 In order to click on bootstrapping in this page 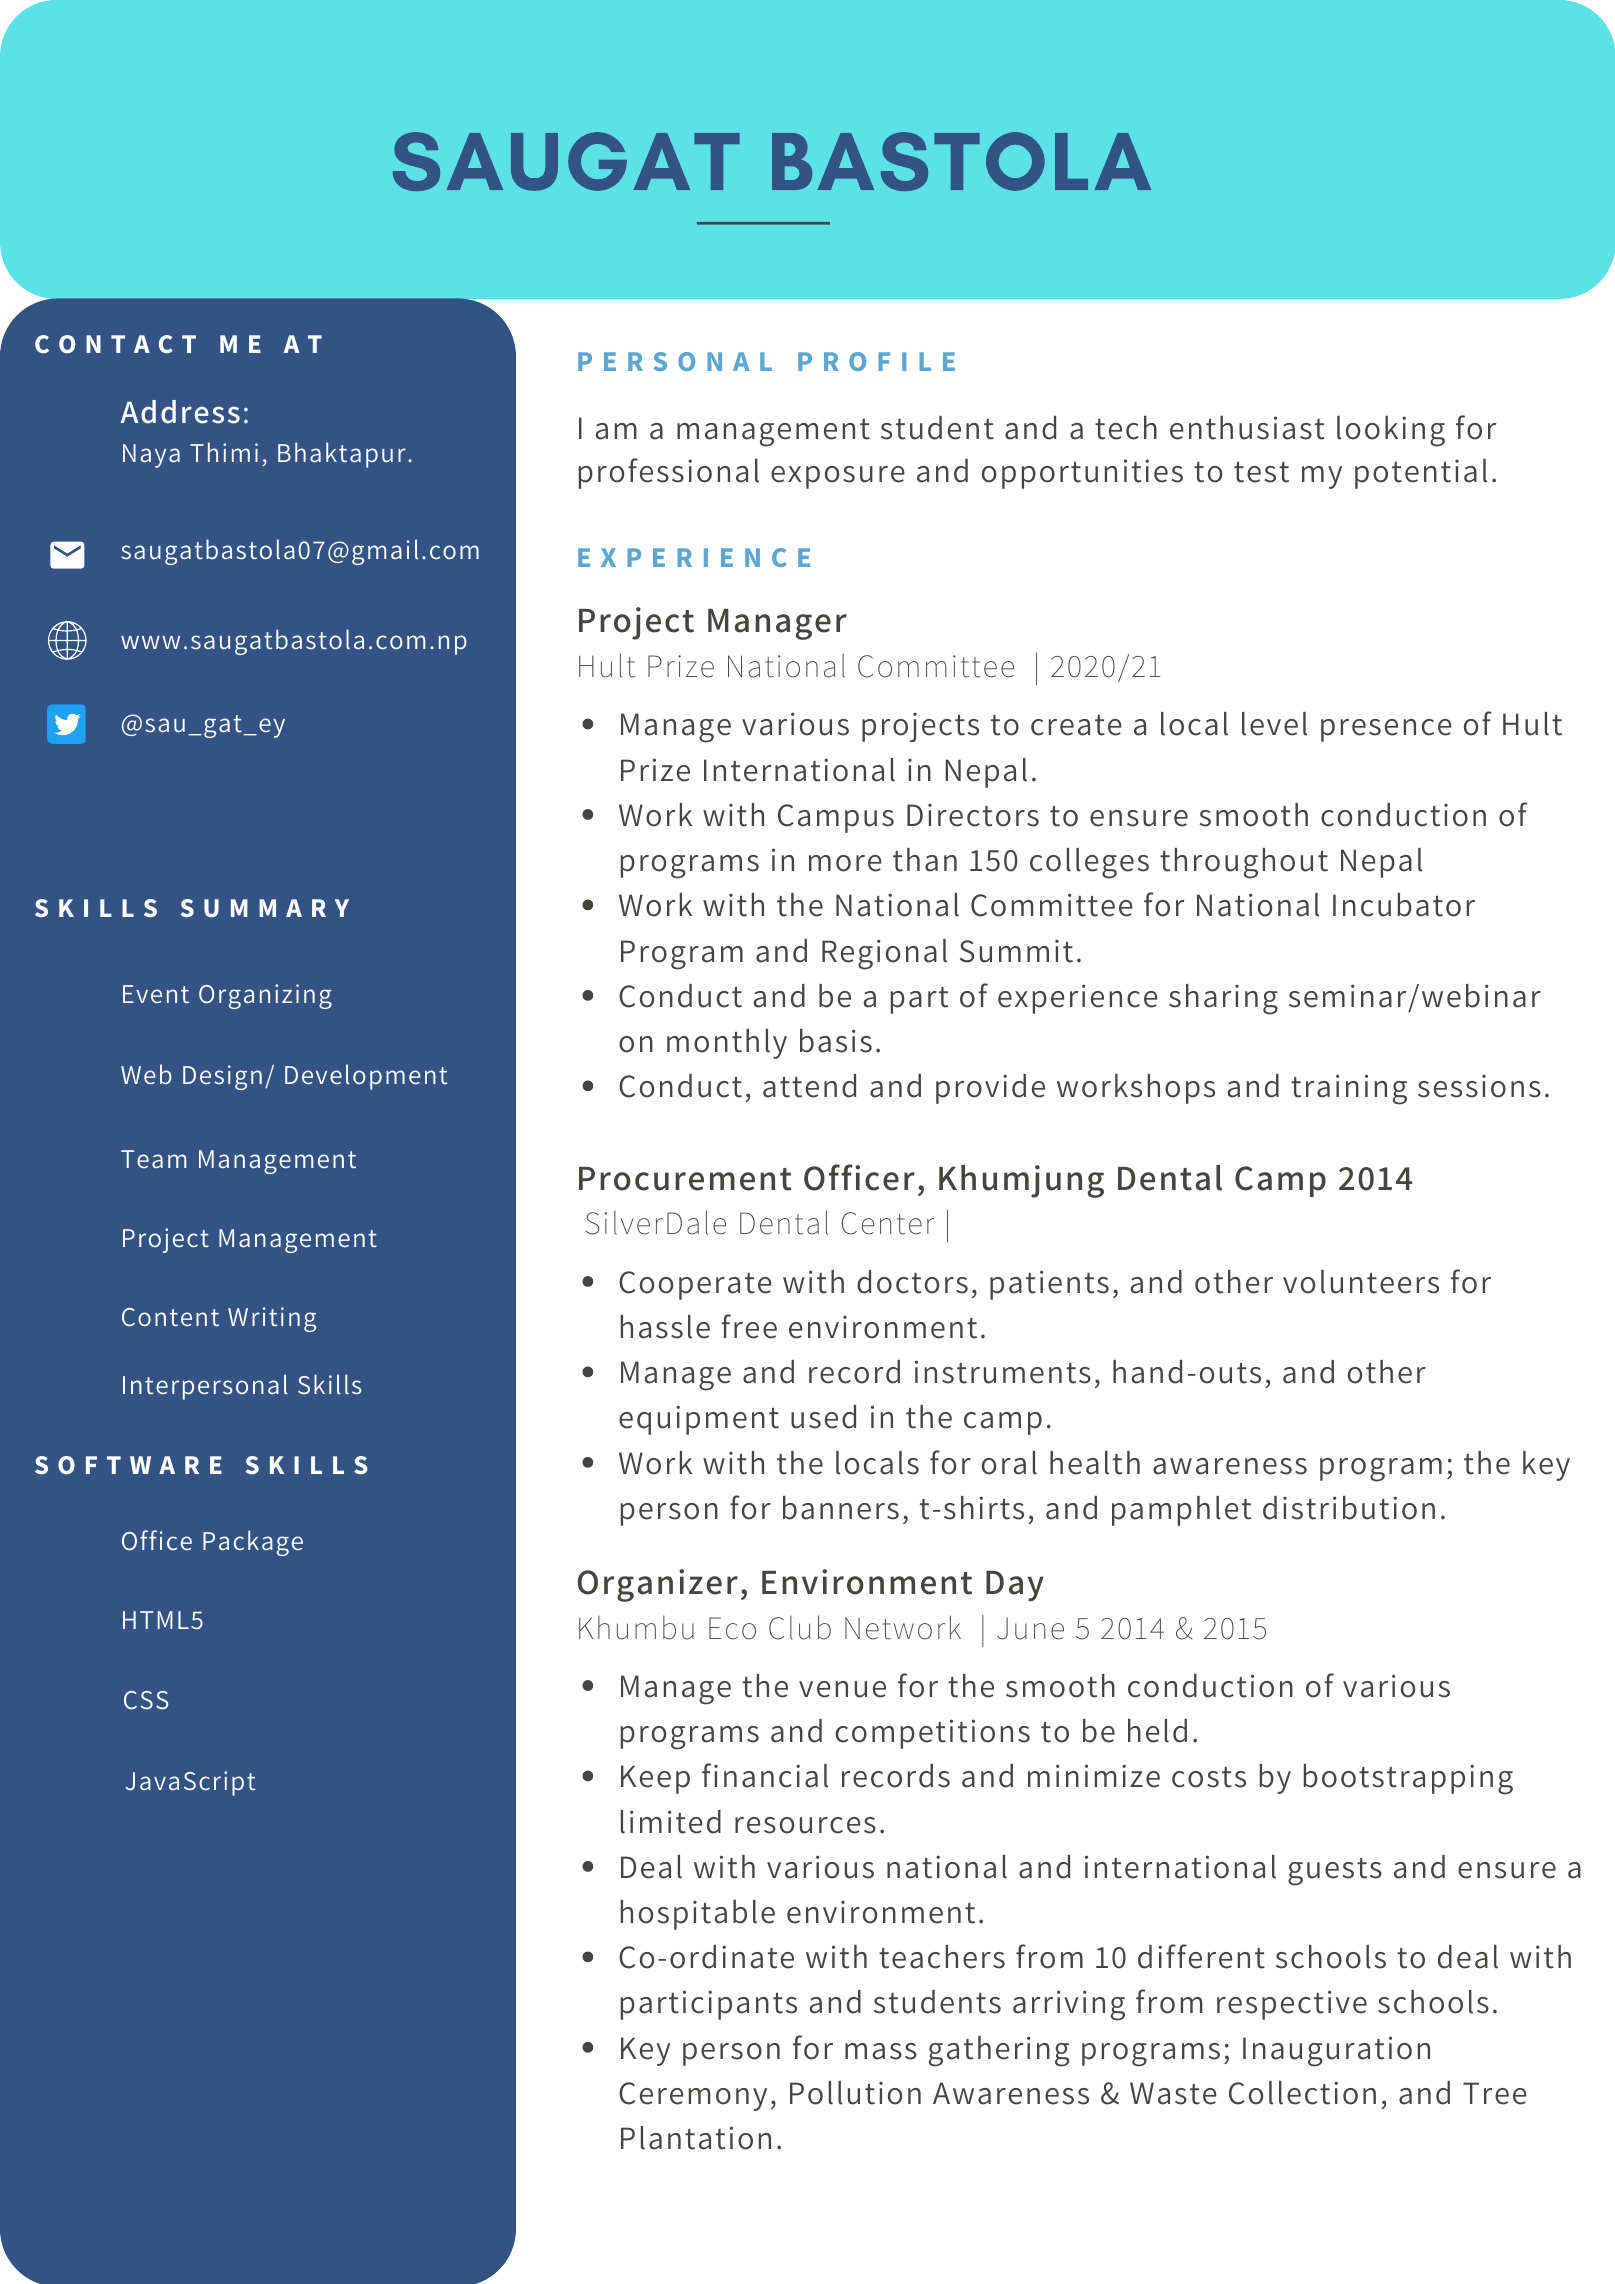, I will do `click(1408, 1779)`.
